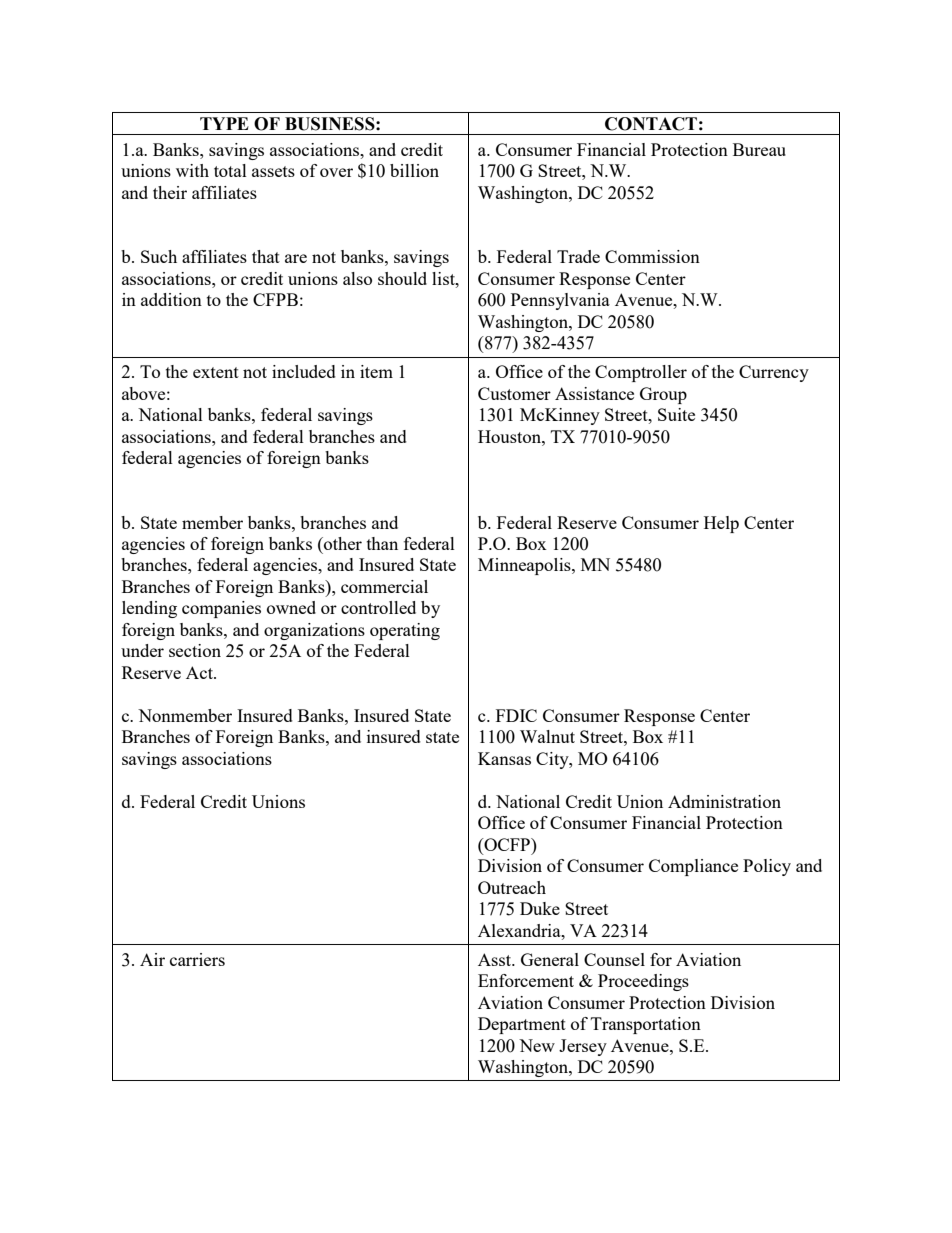 The width and height of the document is (952, 1233). I want to click on Help, so click(721, 524).
